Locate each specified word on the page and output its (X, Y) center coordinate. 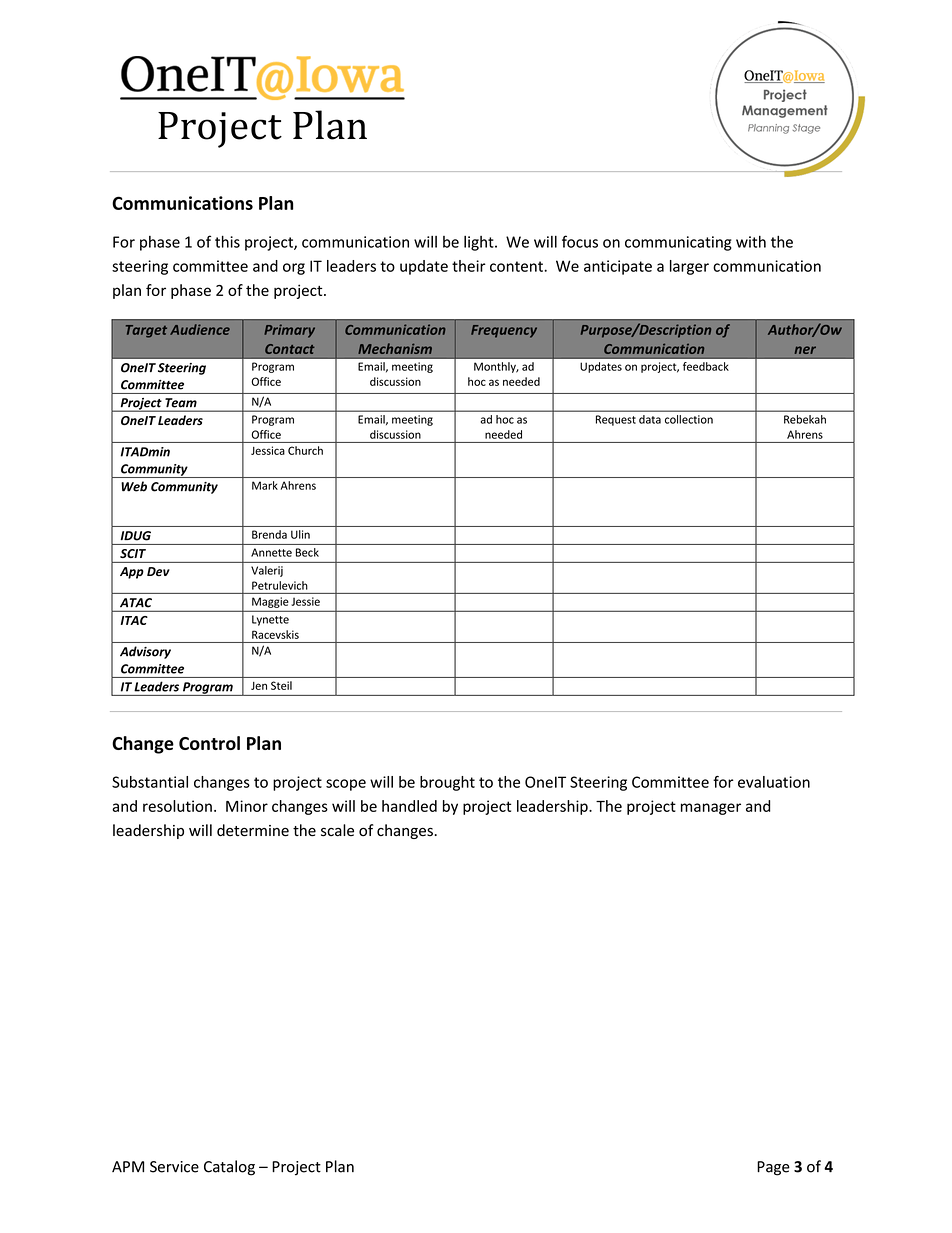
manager (711, 809)
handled (409, 806)
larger (689, 267)
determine (253, 830)
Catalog (229, 1168)
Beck (307, 552)
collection (689, 419)
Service (174, 1167)
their (469, 266)
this (227, 241)
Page (773, 1168)
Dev (158, 571)
